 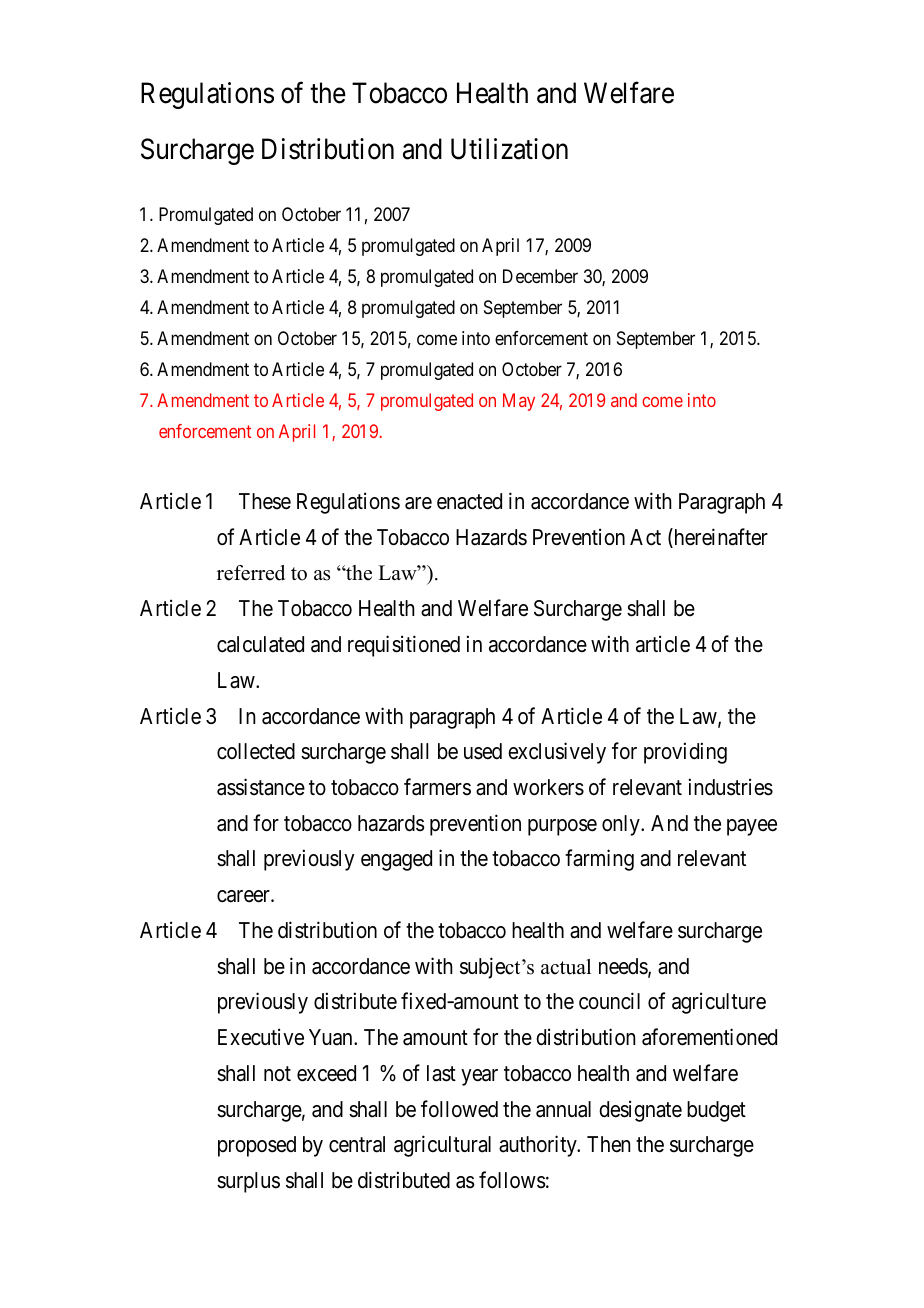 I want to click on Utilization, so click(x=509, y=149).
